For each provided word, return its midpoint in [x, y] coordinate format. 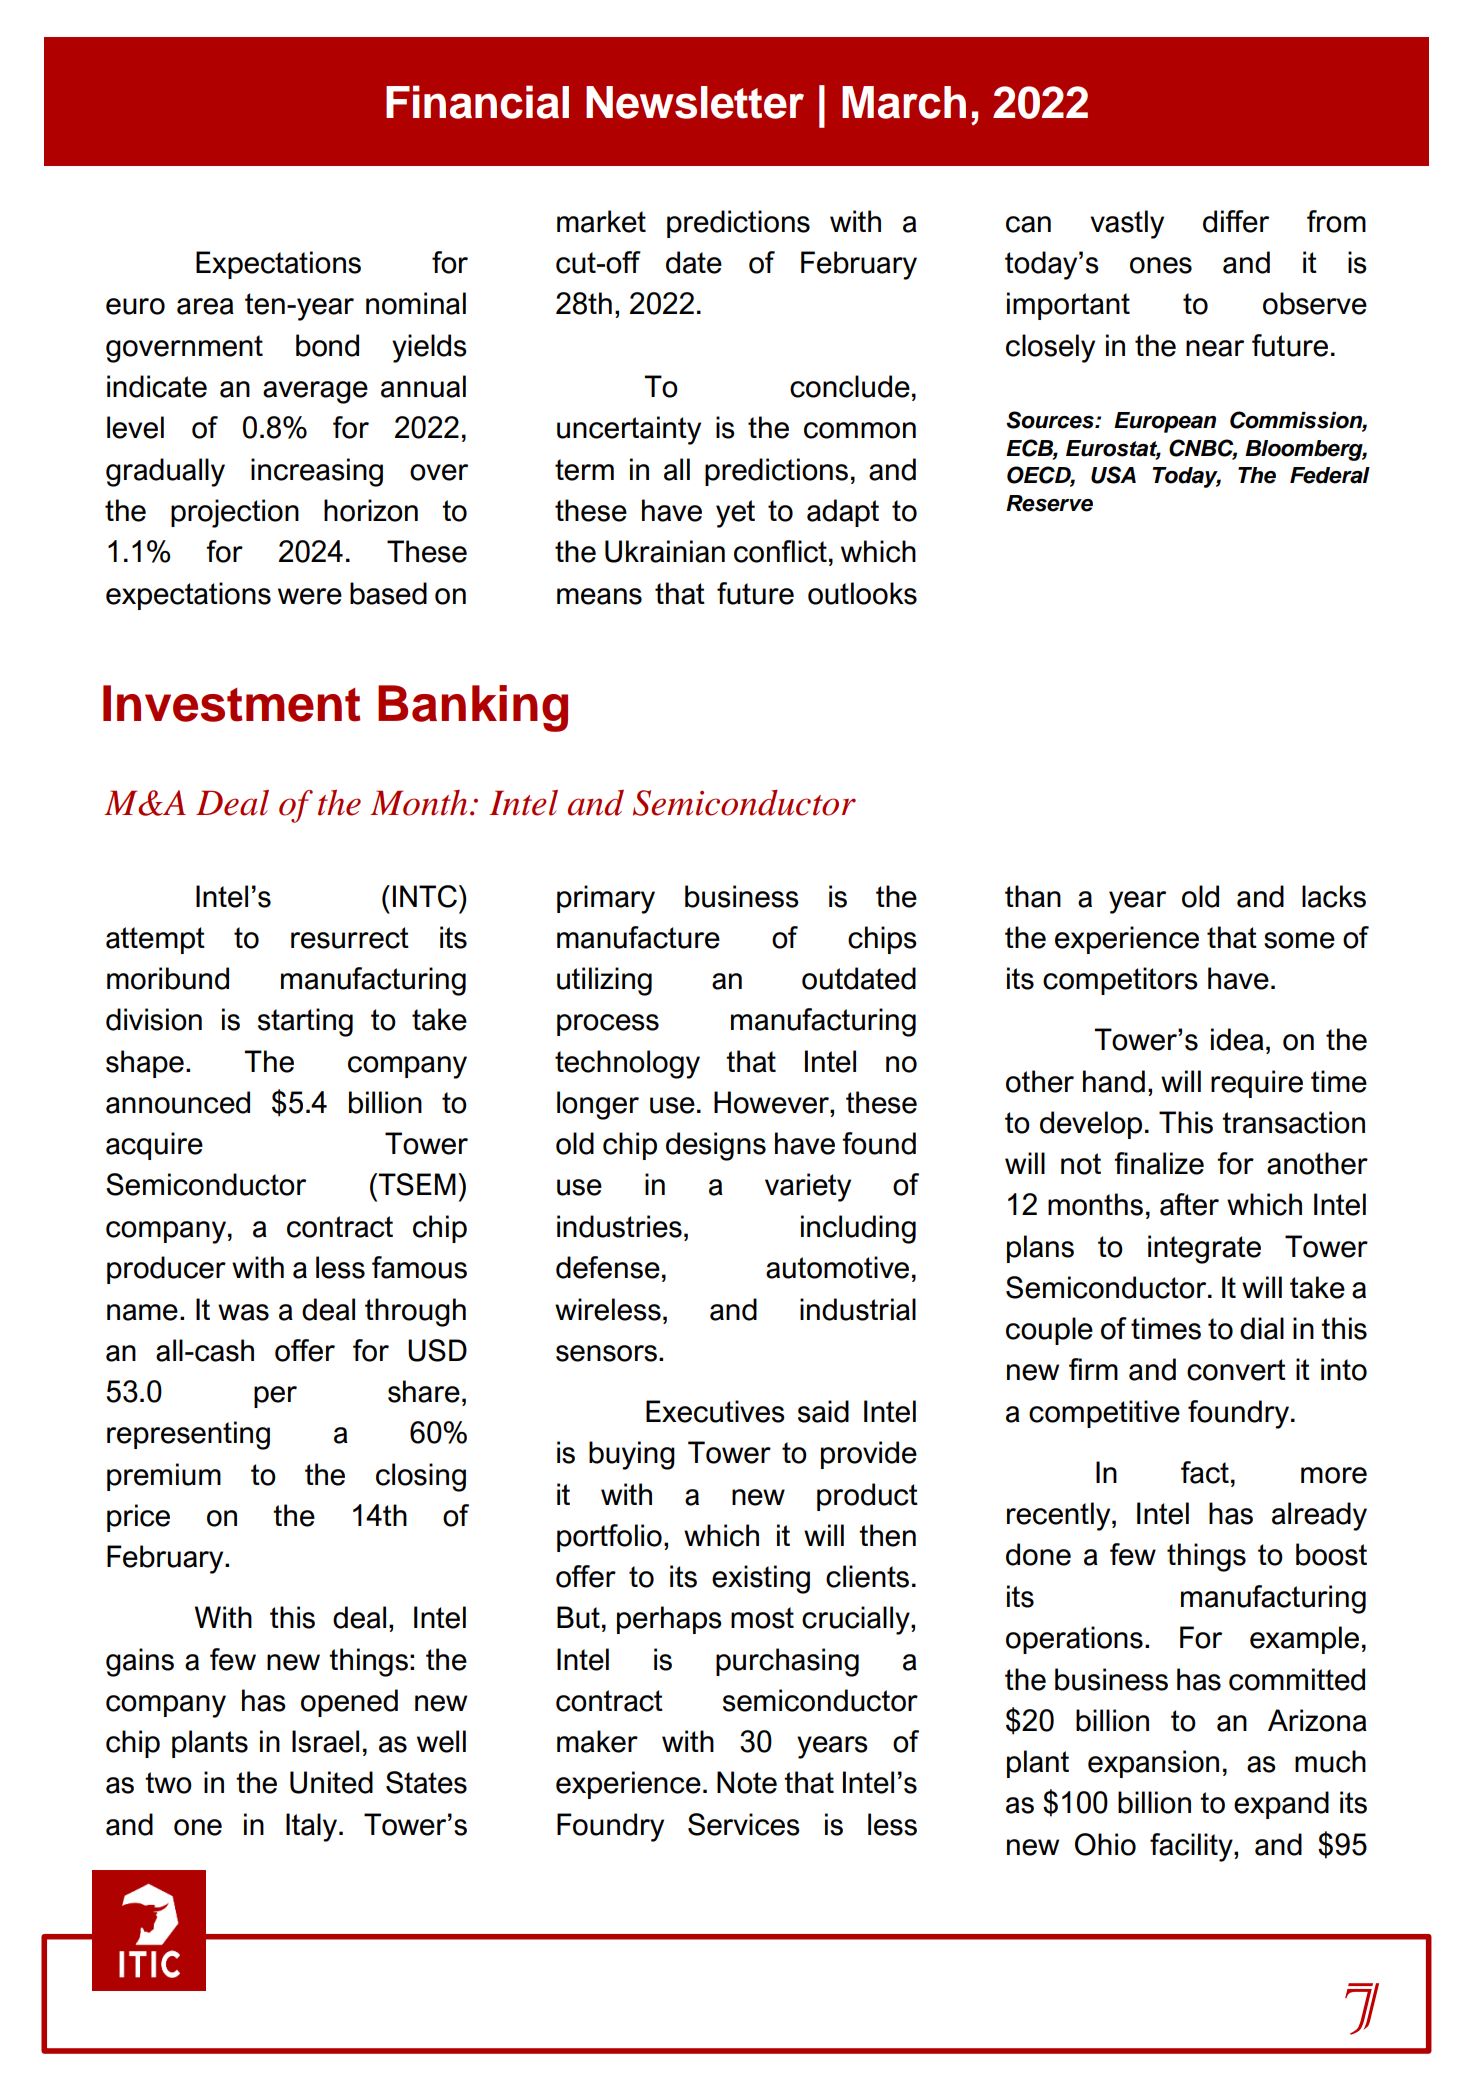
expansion [1153, 1764]
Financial [477, 102]
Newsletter [695, 102]
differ [1236, 221]
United [331, 1782]
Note [747, 1782]
